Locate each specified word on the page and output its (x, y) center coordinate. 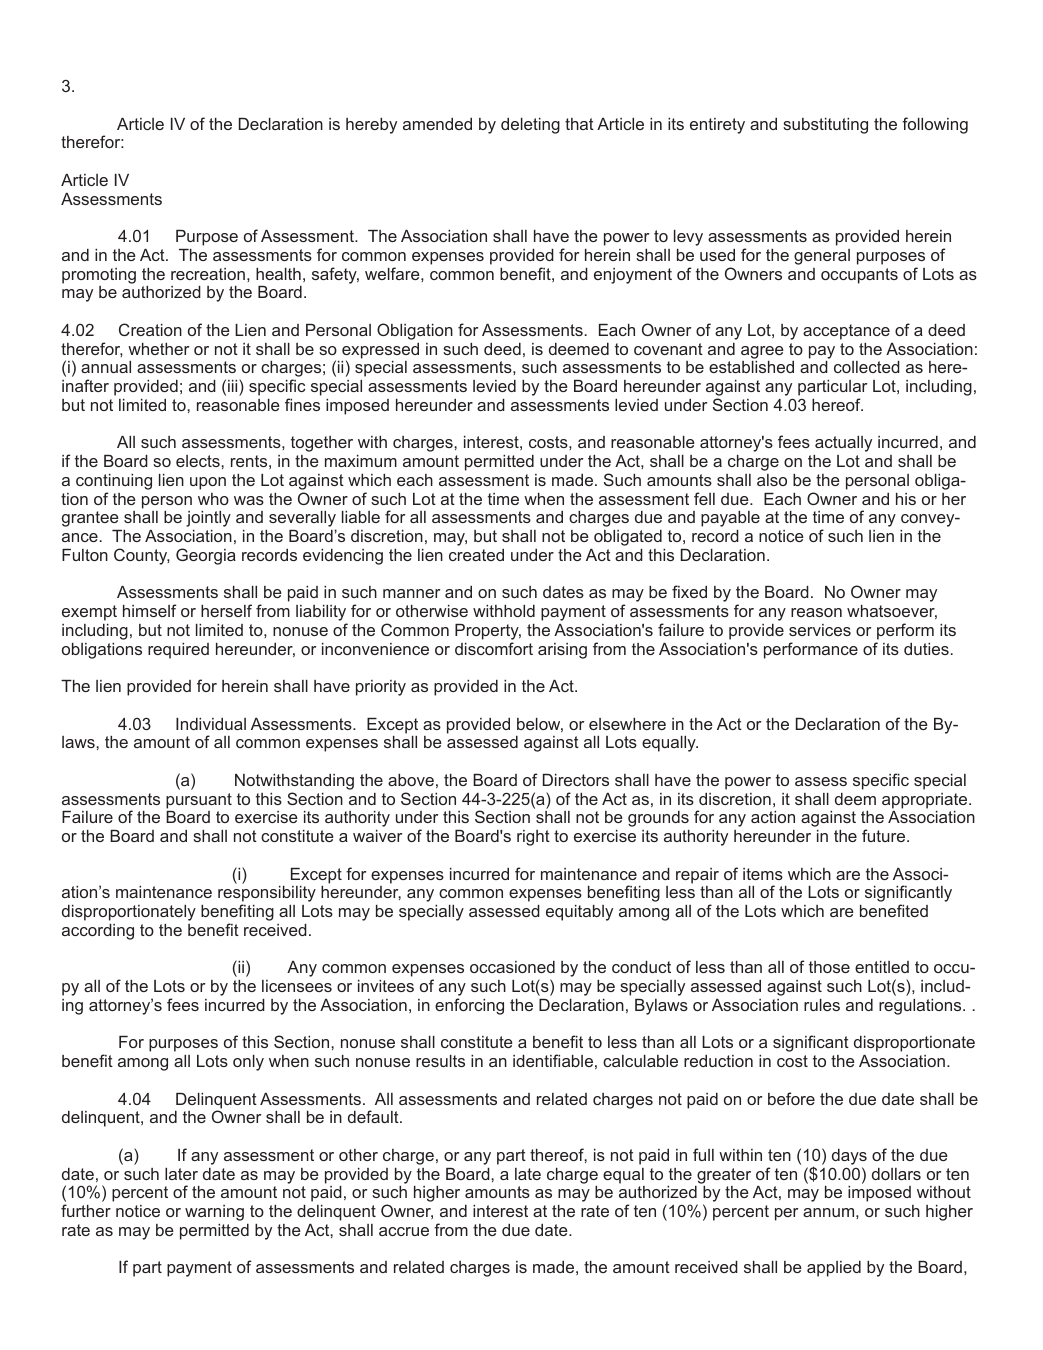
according (98, 932)
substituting (825, 126)
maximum (361, 461)
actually (843, 444)
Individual (211, 724)
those (829, 967)
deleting (530, 126)
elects (199, 461)
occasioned (512, 967)
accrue (404, 1231)
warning (214, 1213)
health (278, 274)
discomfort (494, 648)
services (820, 630)
